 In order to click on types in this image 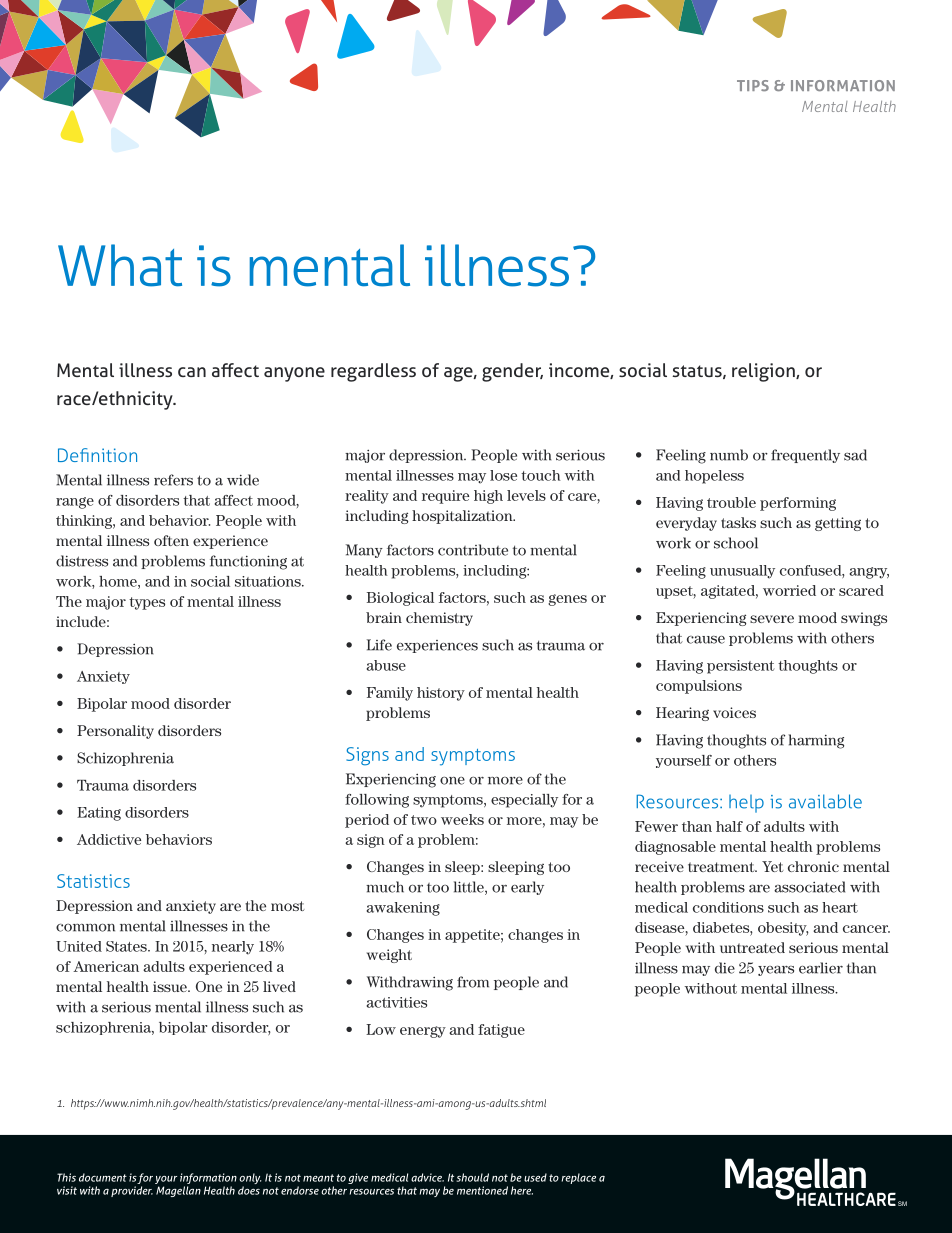, I will do `click(147, 603)`.
